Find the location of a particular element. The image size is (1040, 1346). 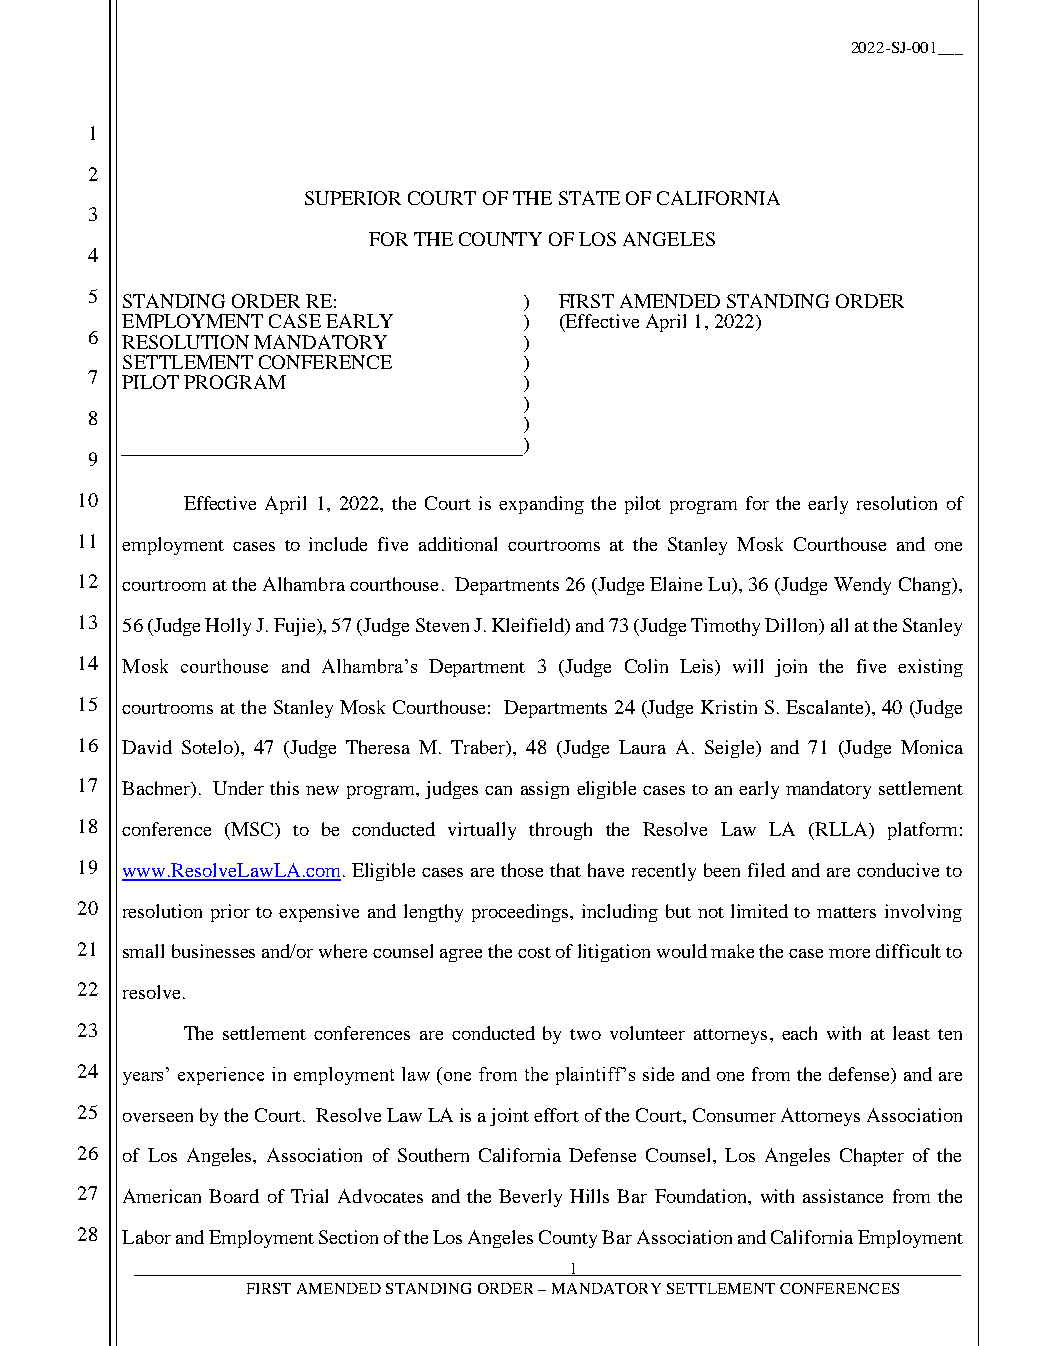

SUPERIOR is located at coordinates (353, 198).
